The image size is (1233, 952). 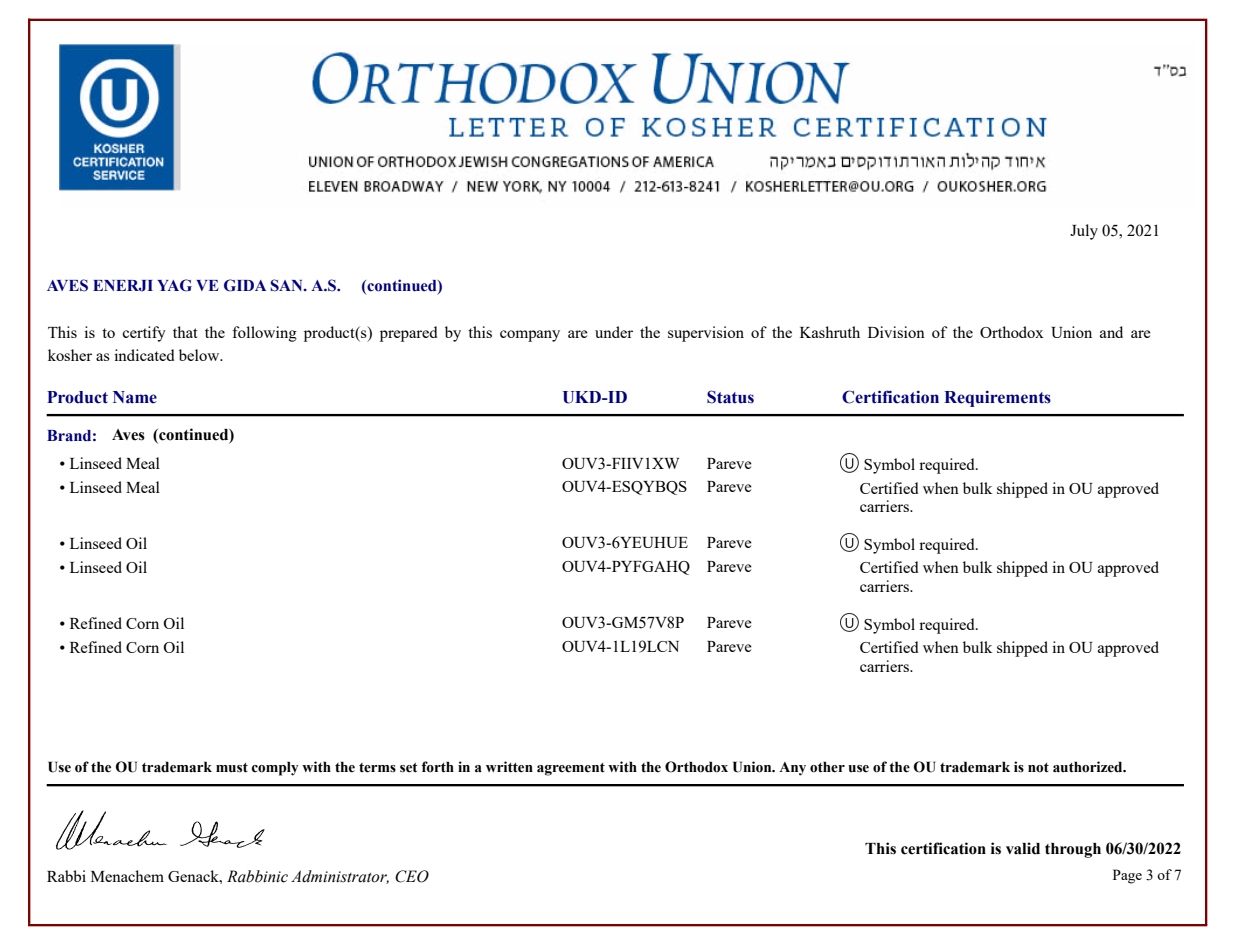 I want to click on CEO, so click(x=412, y=876).
